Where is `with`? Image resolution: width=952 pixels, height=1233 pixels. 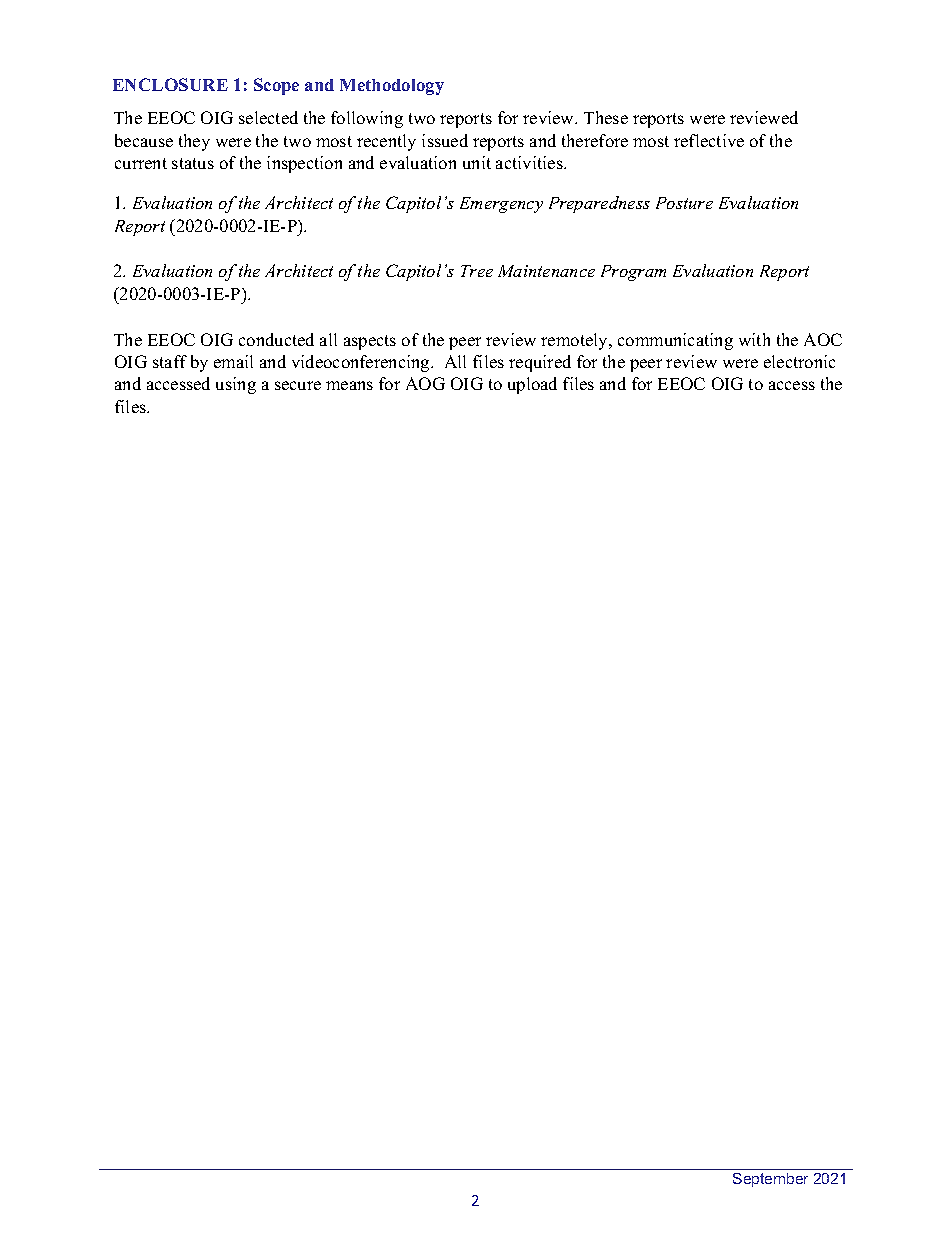 with is located at coordinates (754, 339).
